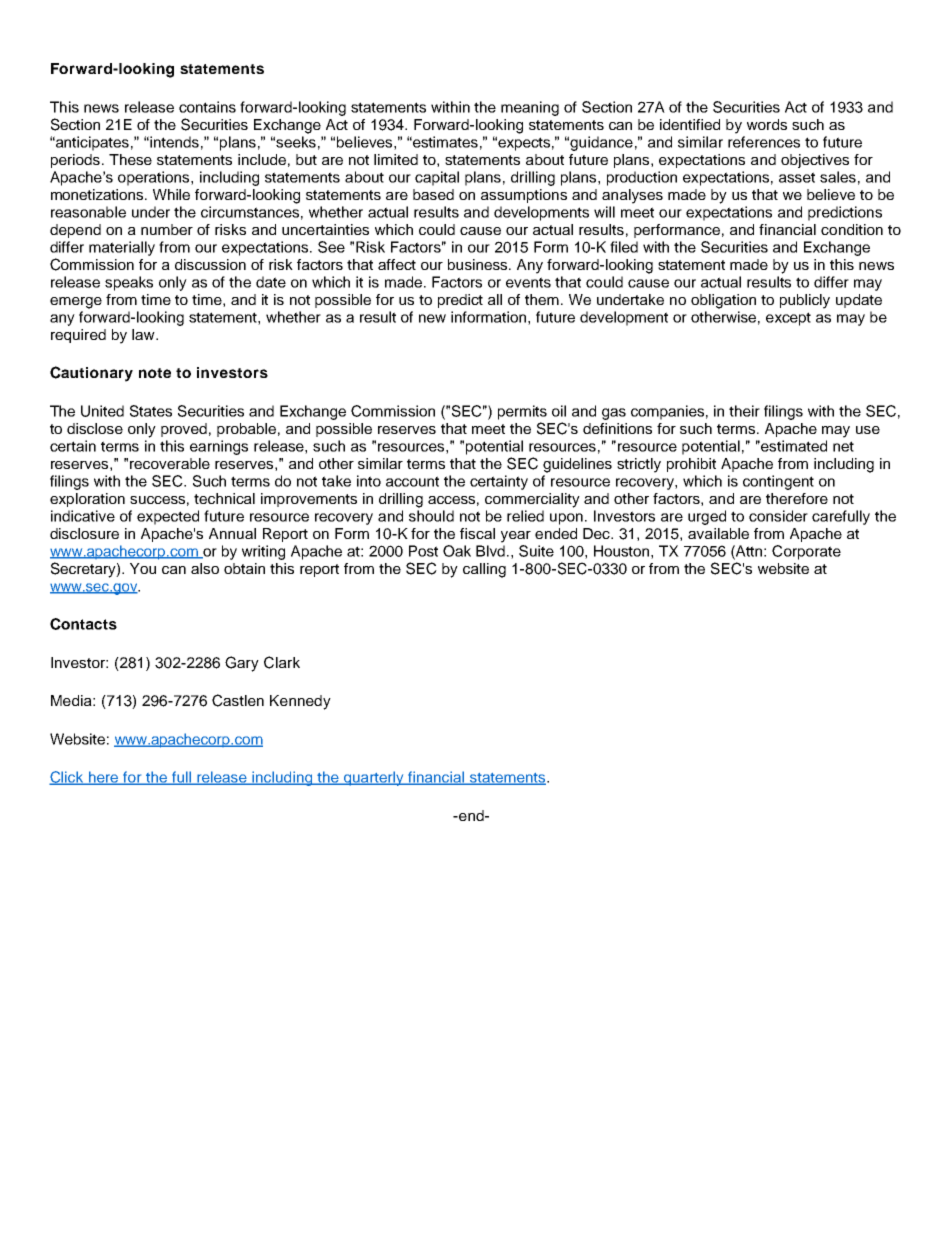 The height and width of the image is (1233, 952). Describe the element at coordinates (457, 551) in the image. I see `Oak` at that location.
